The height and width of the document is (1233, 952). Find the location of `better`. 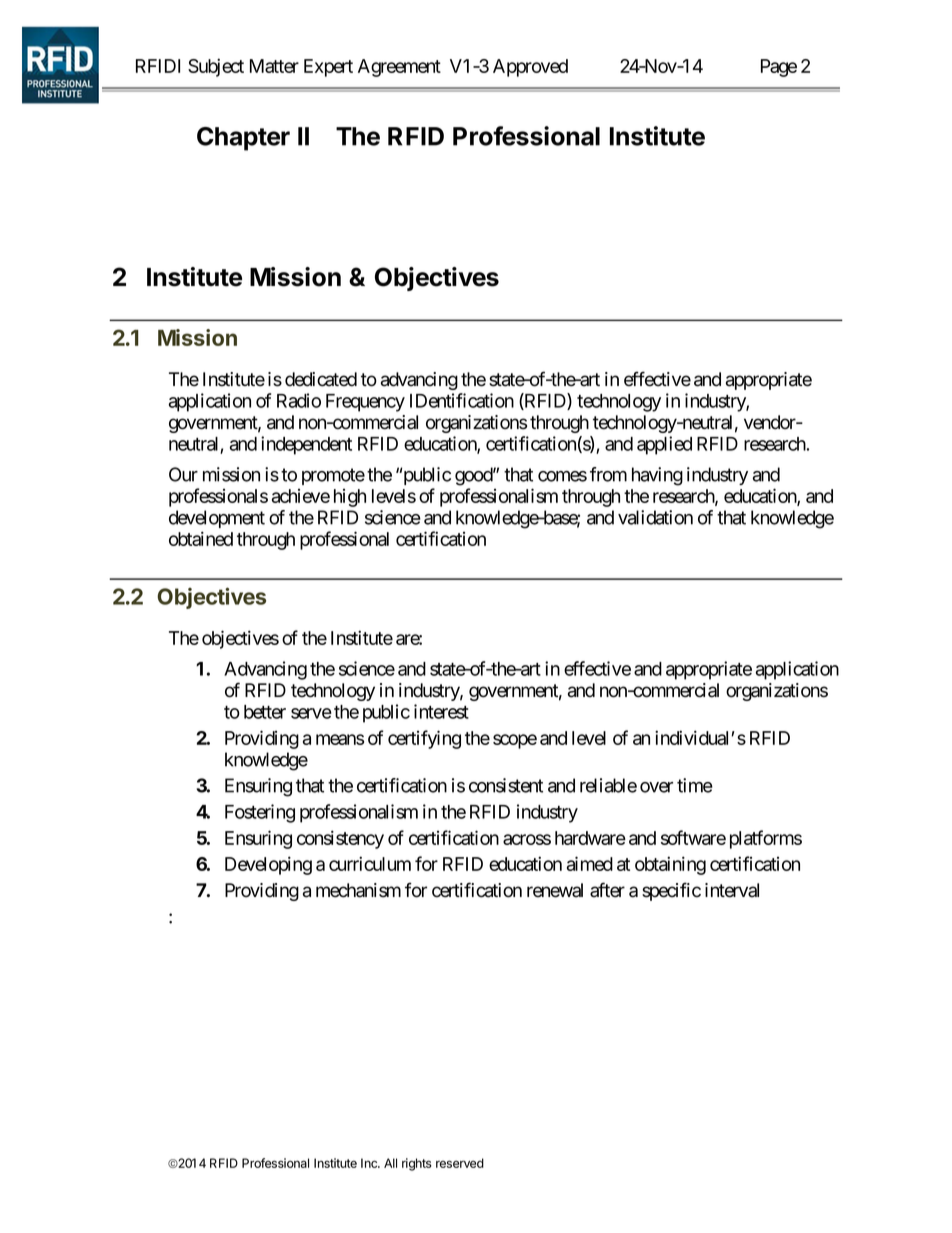

better is located at coordinates (265, 712).
